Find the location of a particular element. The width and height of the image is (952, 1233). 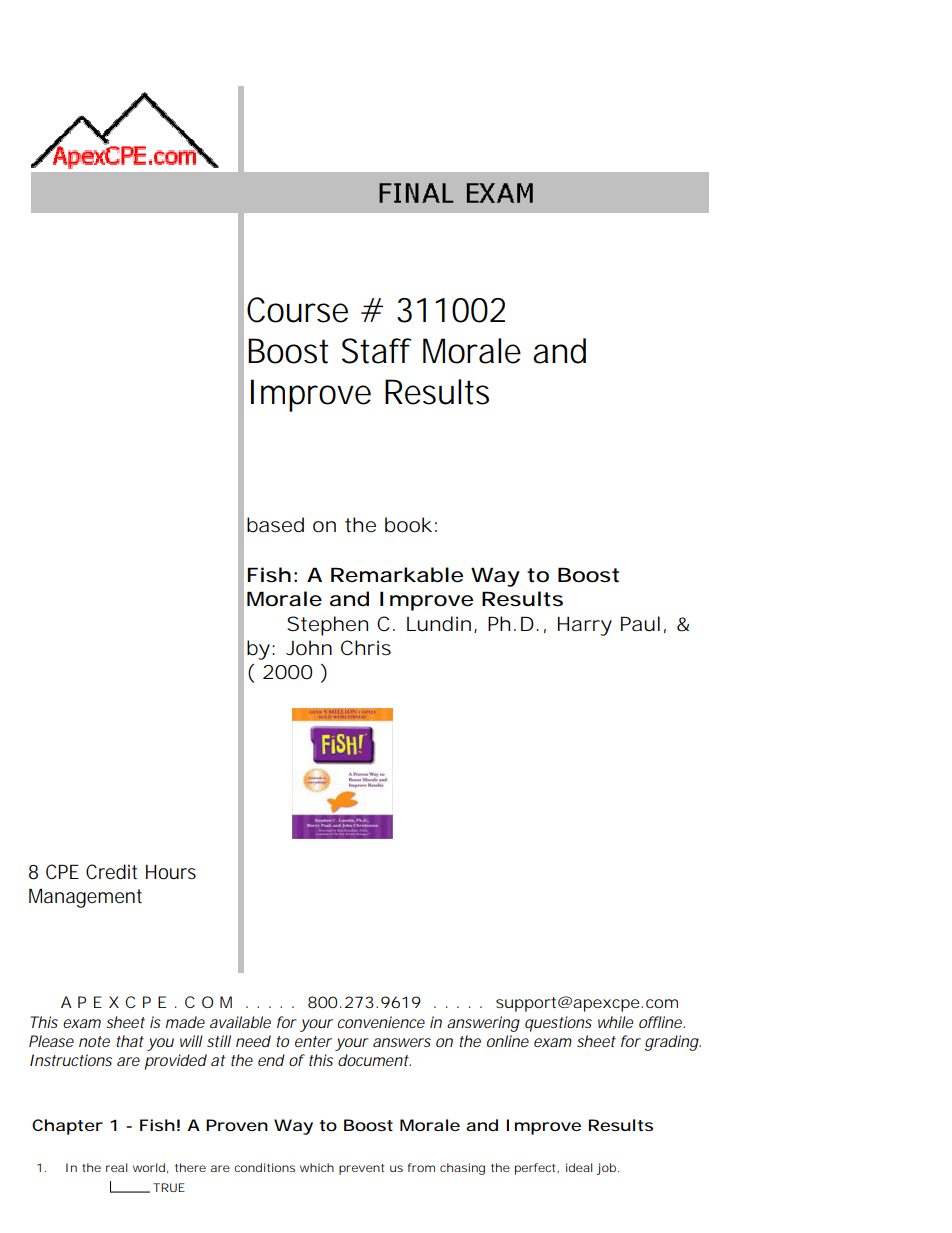

Staff is located at coordinates (376, 351).
